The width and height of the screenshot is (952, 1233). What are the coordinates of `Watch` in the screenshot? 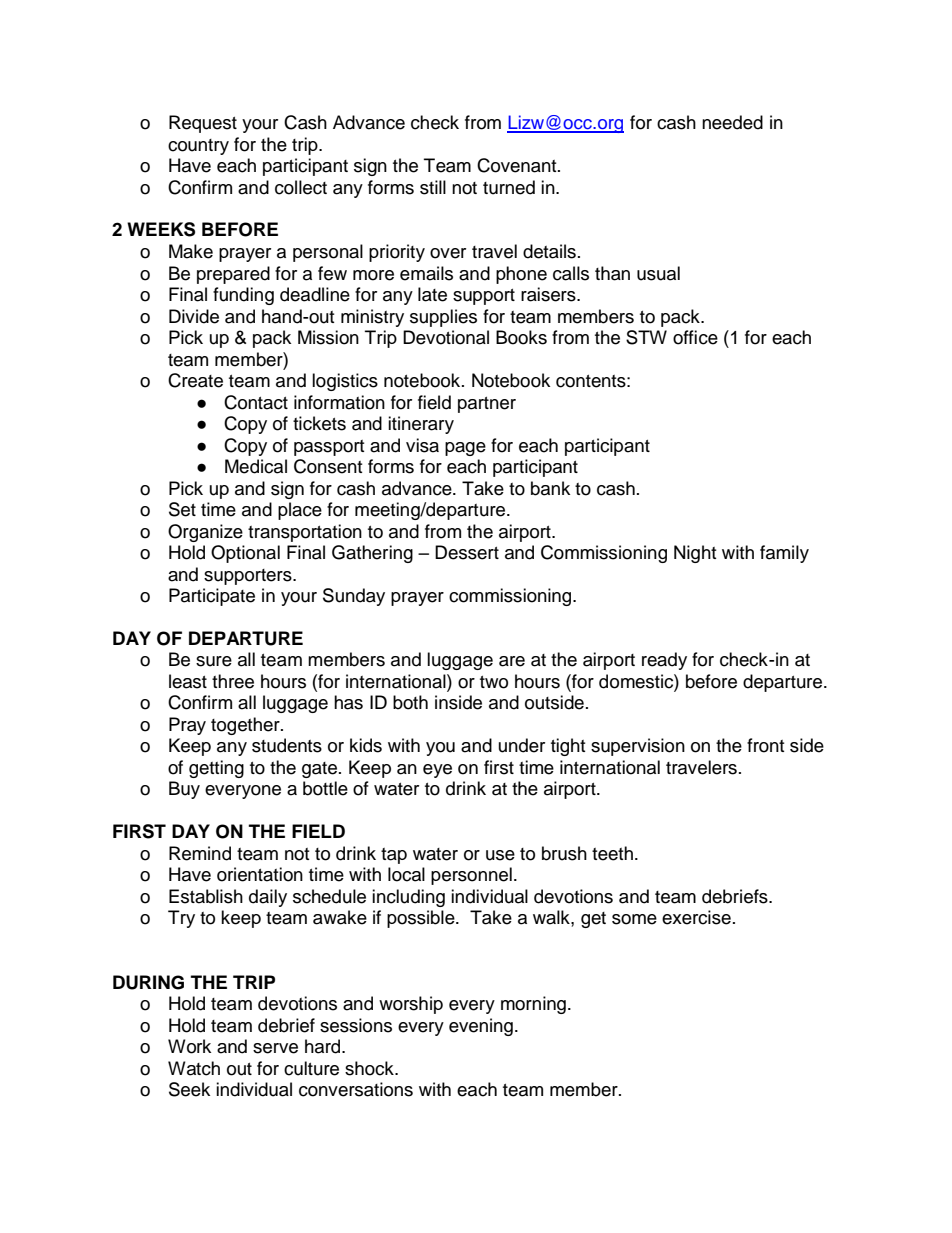 It's located at (194, 1068).
